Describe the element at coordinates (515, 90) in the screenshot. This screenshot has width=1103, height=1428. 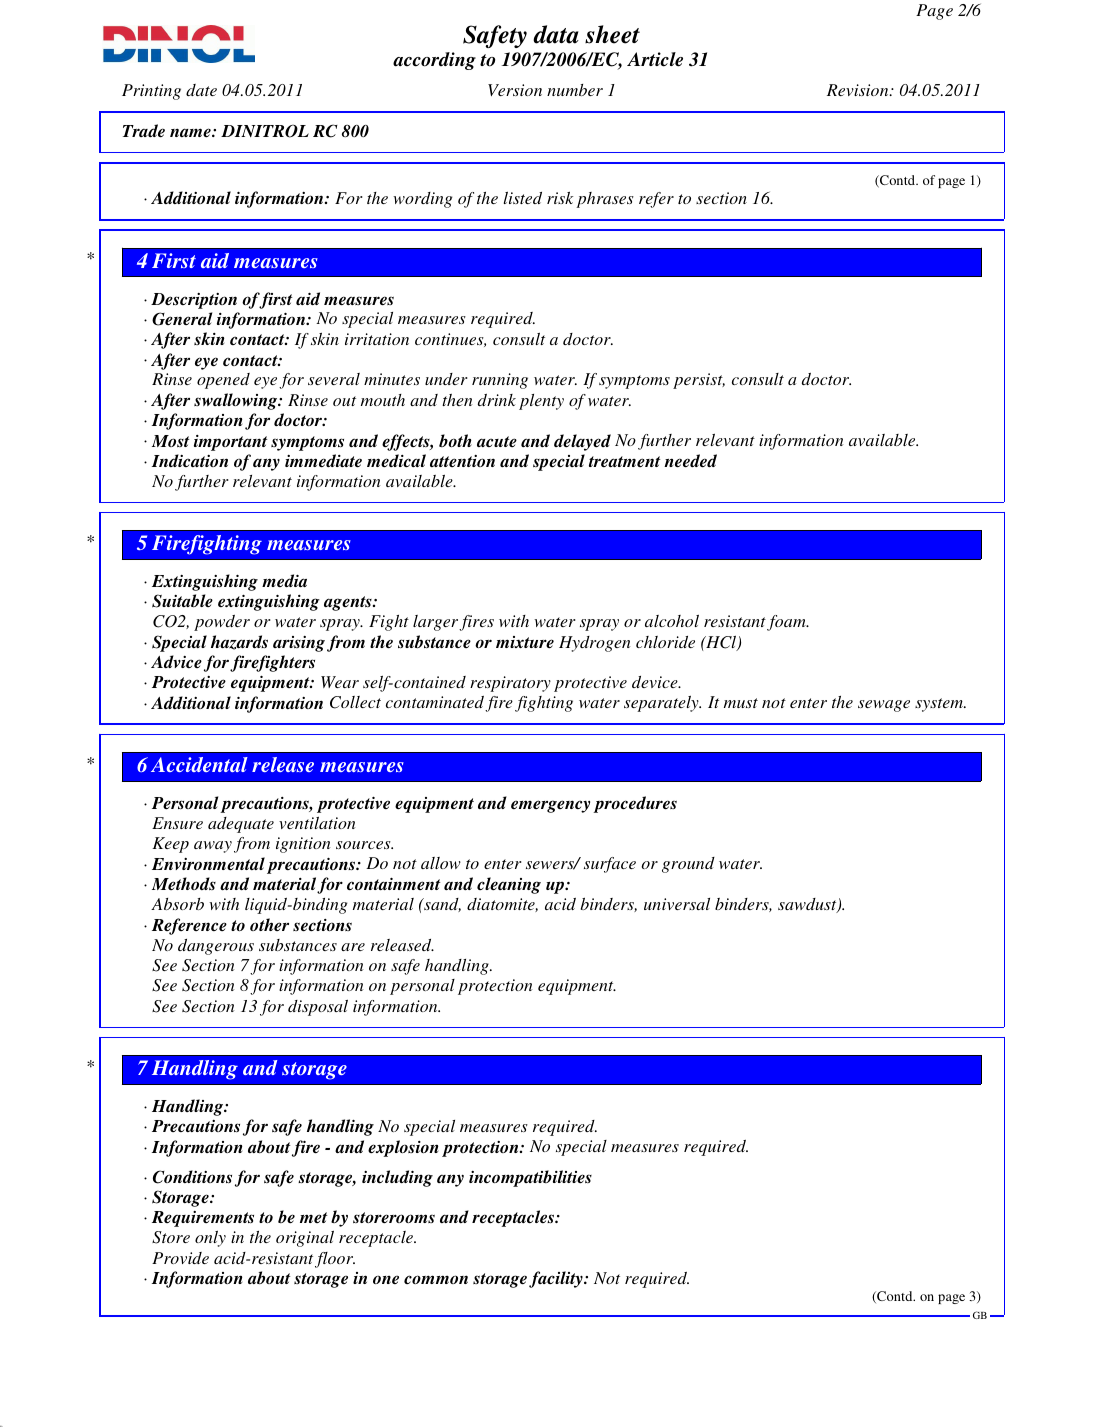
I see `Version` at that location.
